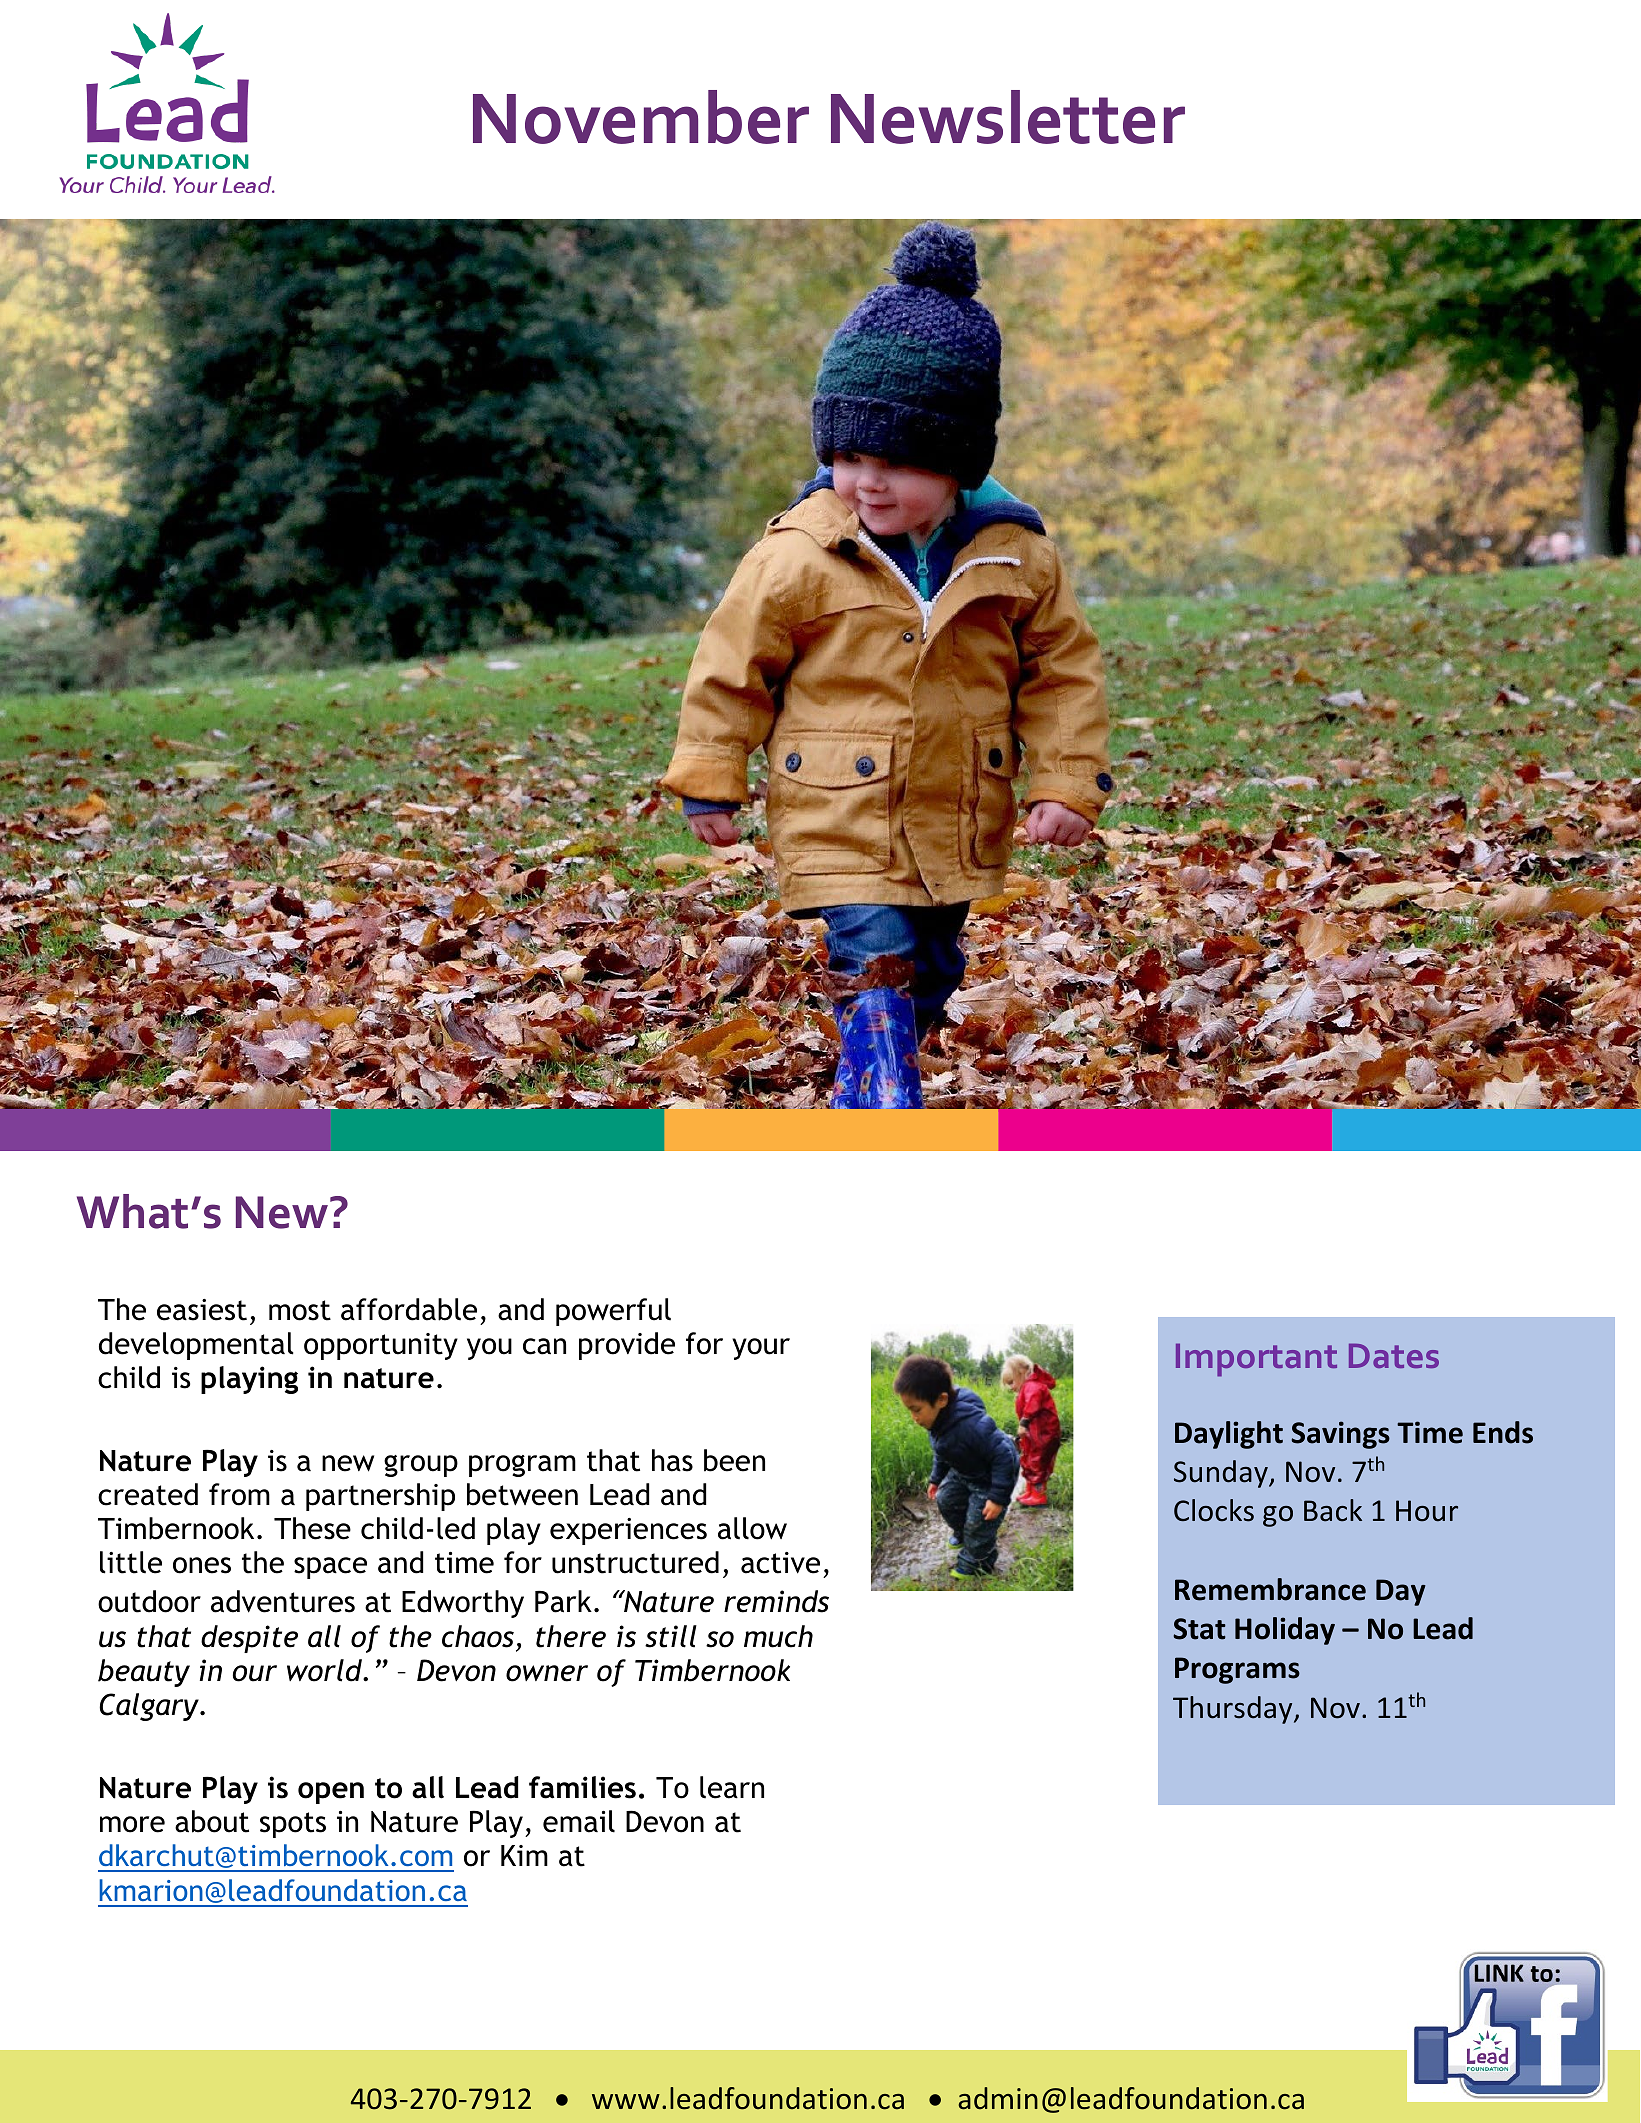 This document has width=1641, height=2123. I want to click on learn, so click(732, 1787).
